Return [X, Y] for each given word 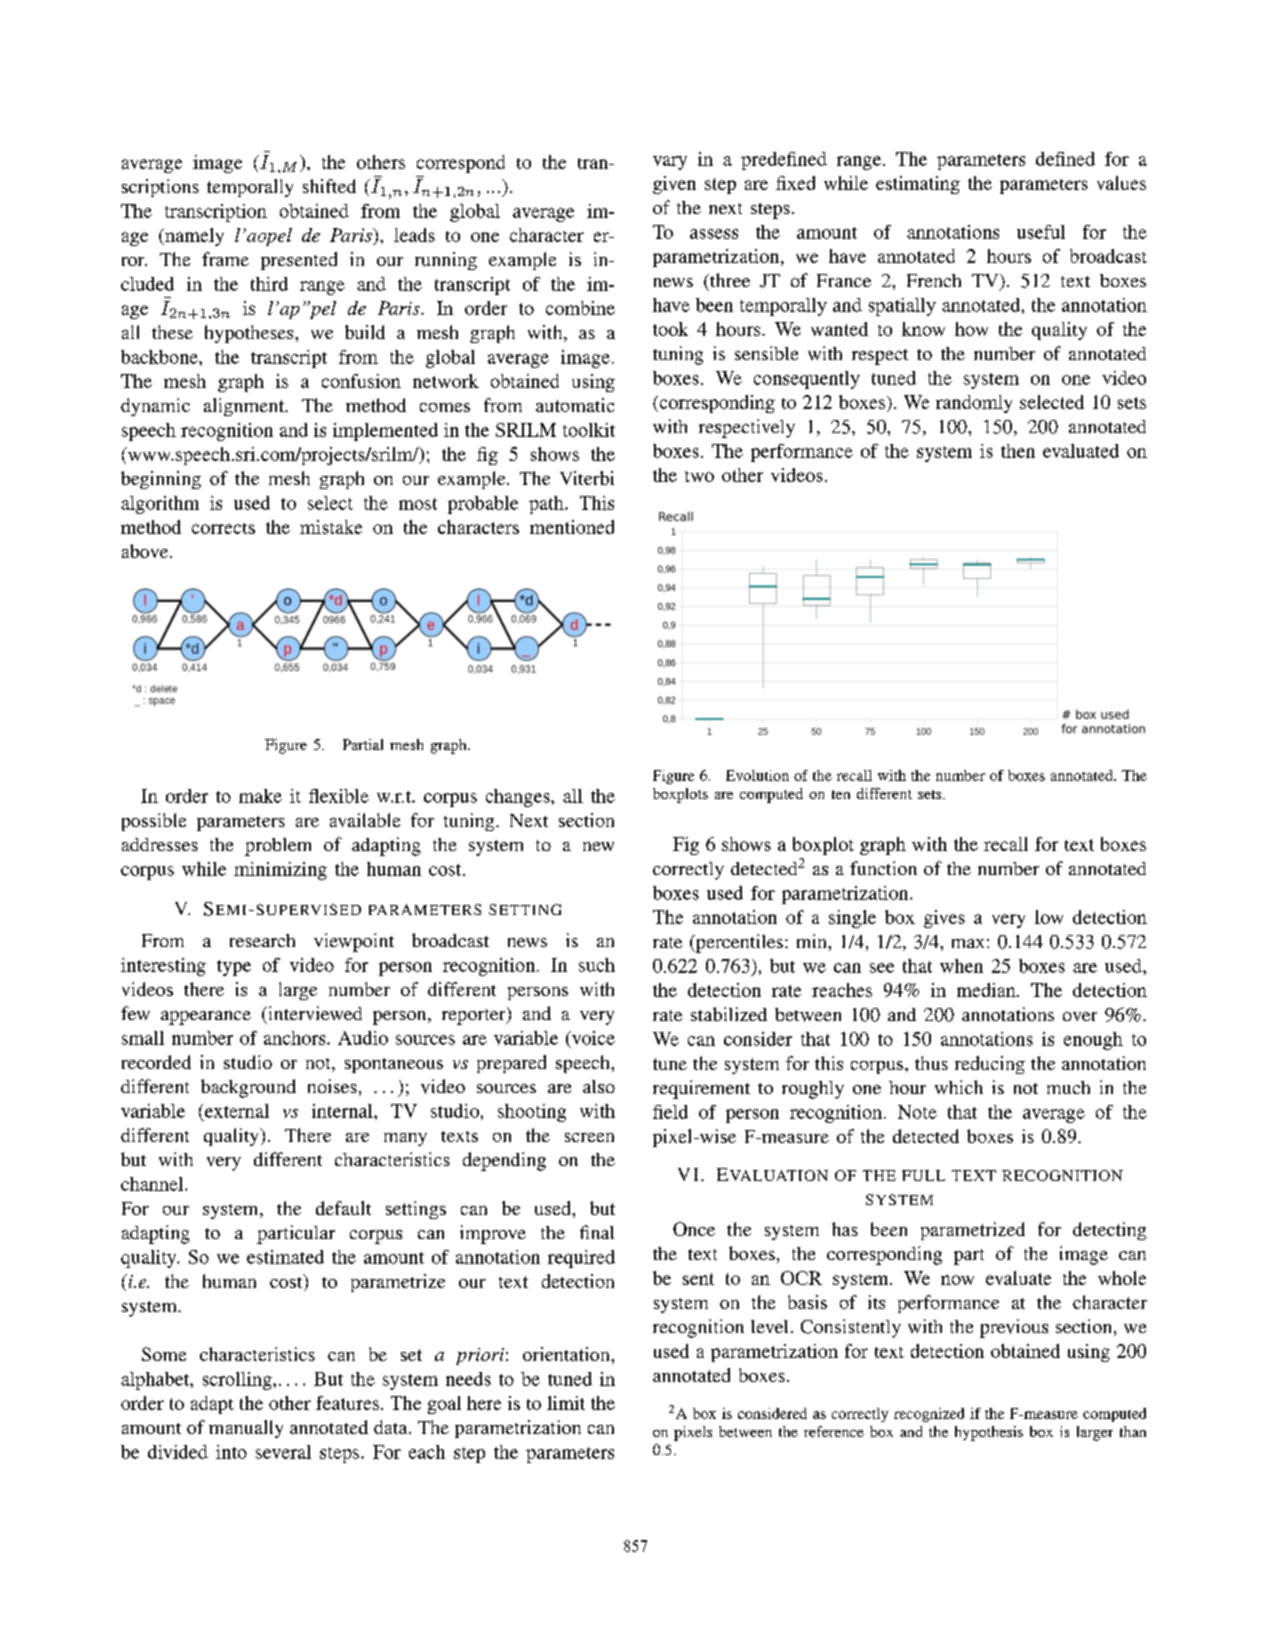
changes [519, 798]
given [674, 185]
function [883, 868]
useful [1041, 232]
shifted [329, 186]
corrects [223, 528]
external [237, 1111]
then [1018, 451]
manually [246, 1429]
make [260, 796]
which [959, 1087]
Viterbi [587, 478]
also [599, 1086]
